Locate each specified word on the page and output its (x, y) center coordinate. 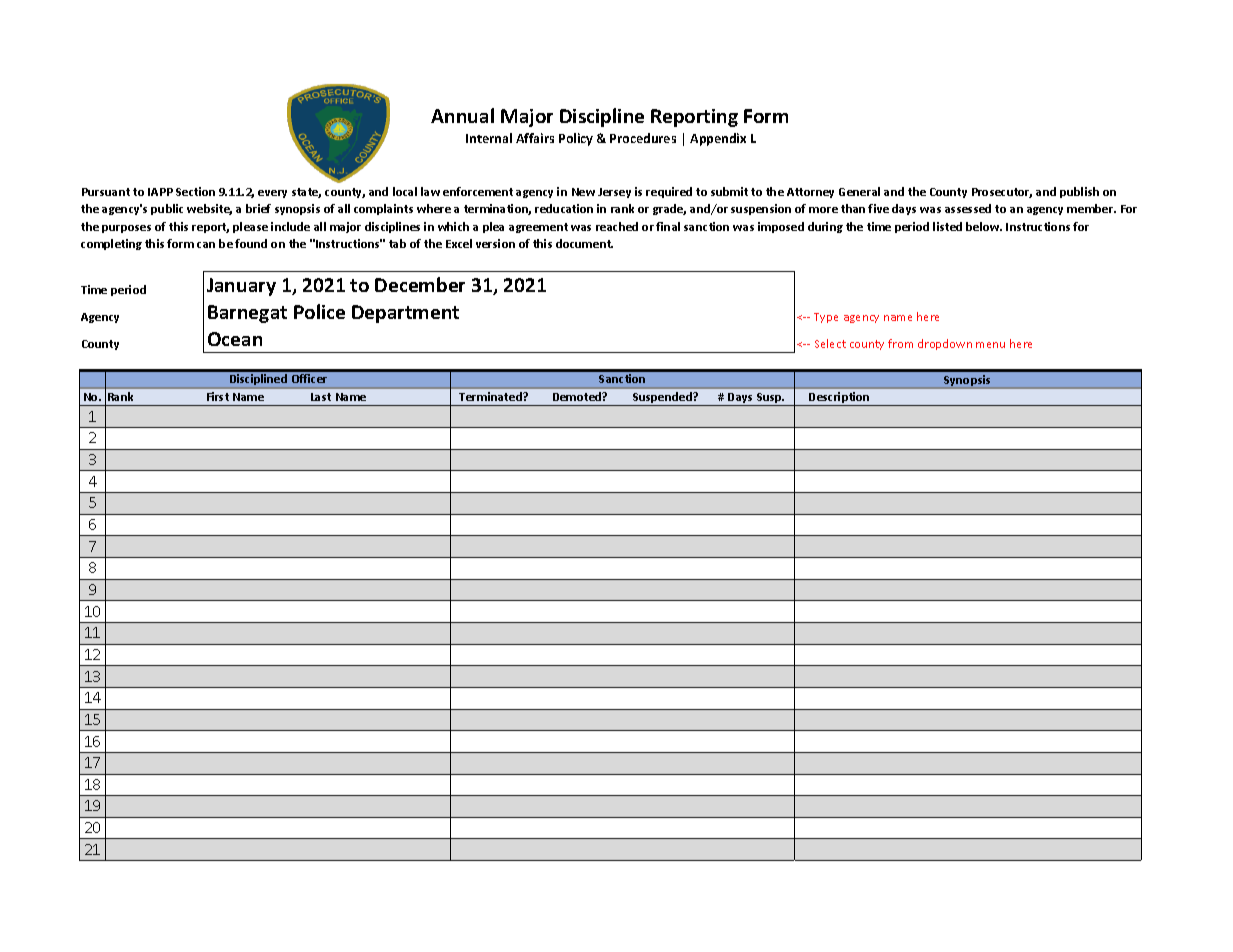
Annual (462, 115)
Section (195, 191)
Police (319, 311)
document (584, 243)
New (583, 192)
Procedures (643, 138)
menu (990, 345)
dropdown (945, 344)
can (206, 245)
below (984, 226)
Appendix (718, 139)
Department (405, 314)
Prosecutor (1002, 193)
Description (840, 399)
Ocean (235, 339)
